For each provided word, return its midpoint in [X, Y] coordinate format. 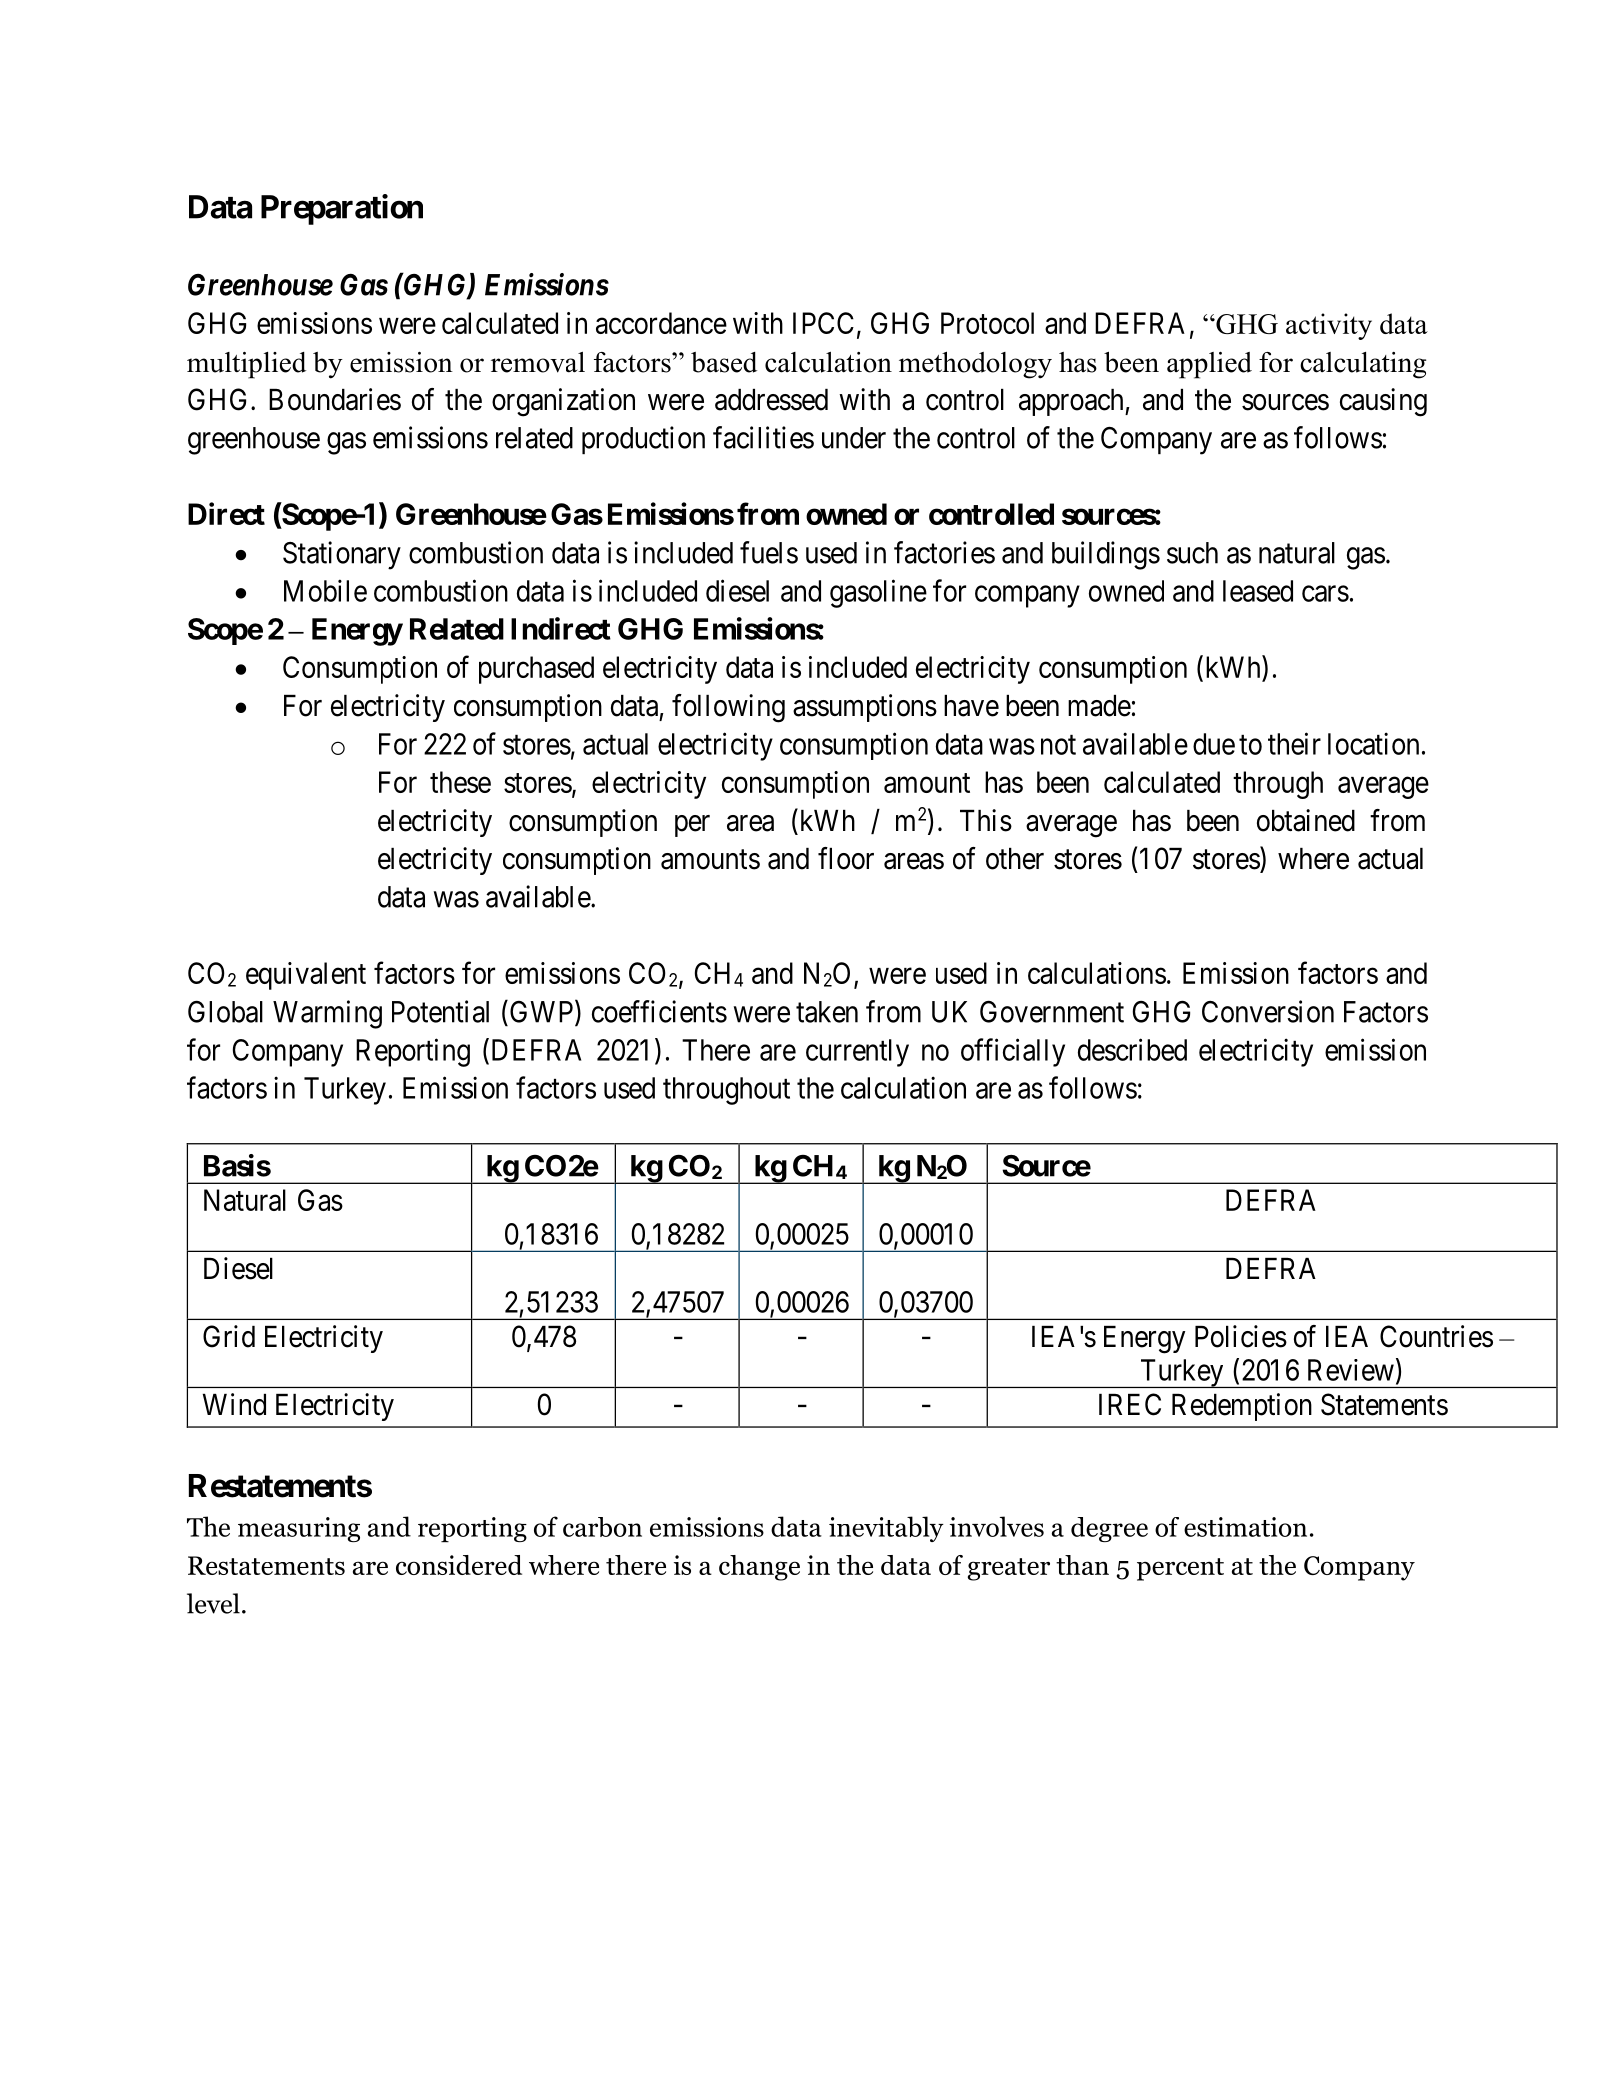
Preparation [342, 209]
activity [1329, 326]
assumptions [865, 708]
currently [857, 1053]
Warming [327, 1014]
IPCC [823, 323]
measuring [299, 1529]
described [1132, 1049]
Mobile [325, 590]
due [1214, 744]
